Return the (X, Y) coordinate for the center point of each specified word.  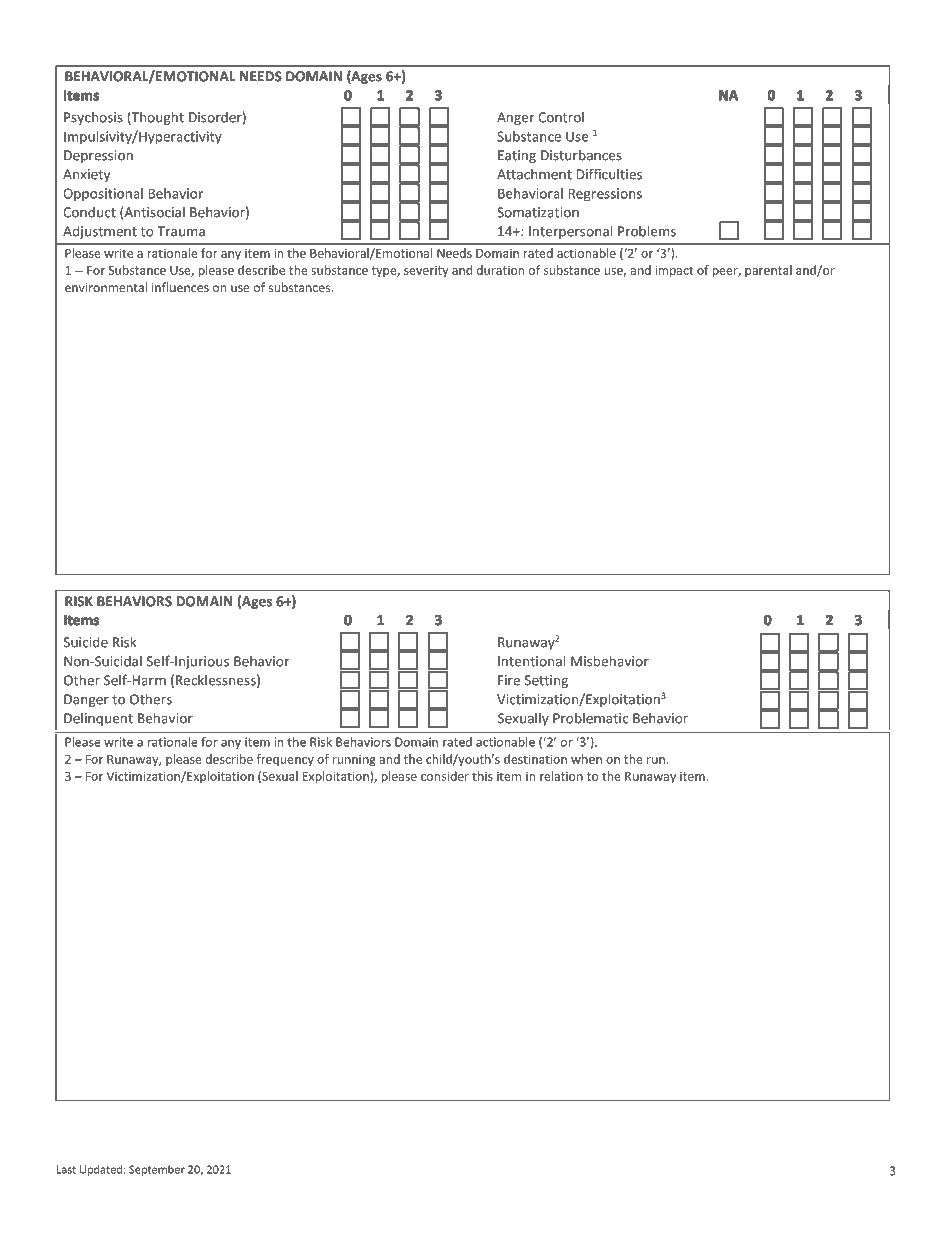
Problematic (590, 718)
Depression (98, 156)
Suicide (86, 642)
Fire (509, 680)
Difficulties (609, 174)
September (157, 1170)
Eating (517, 156)
